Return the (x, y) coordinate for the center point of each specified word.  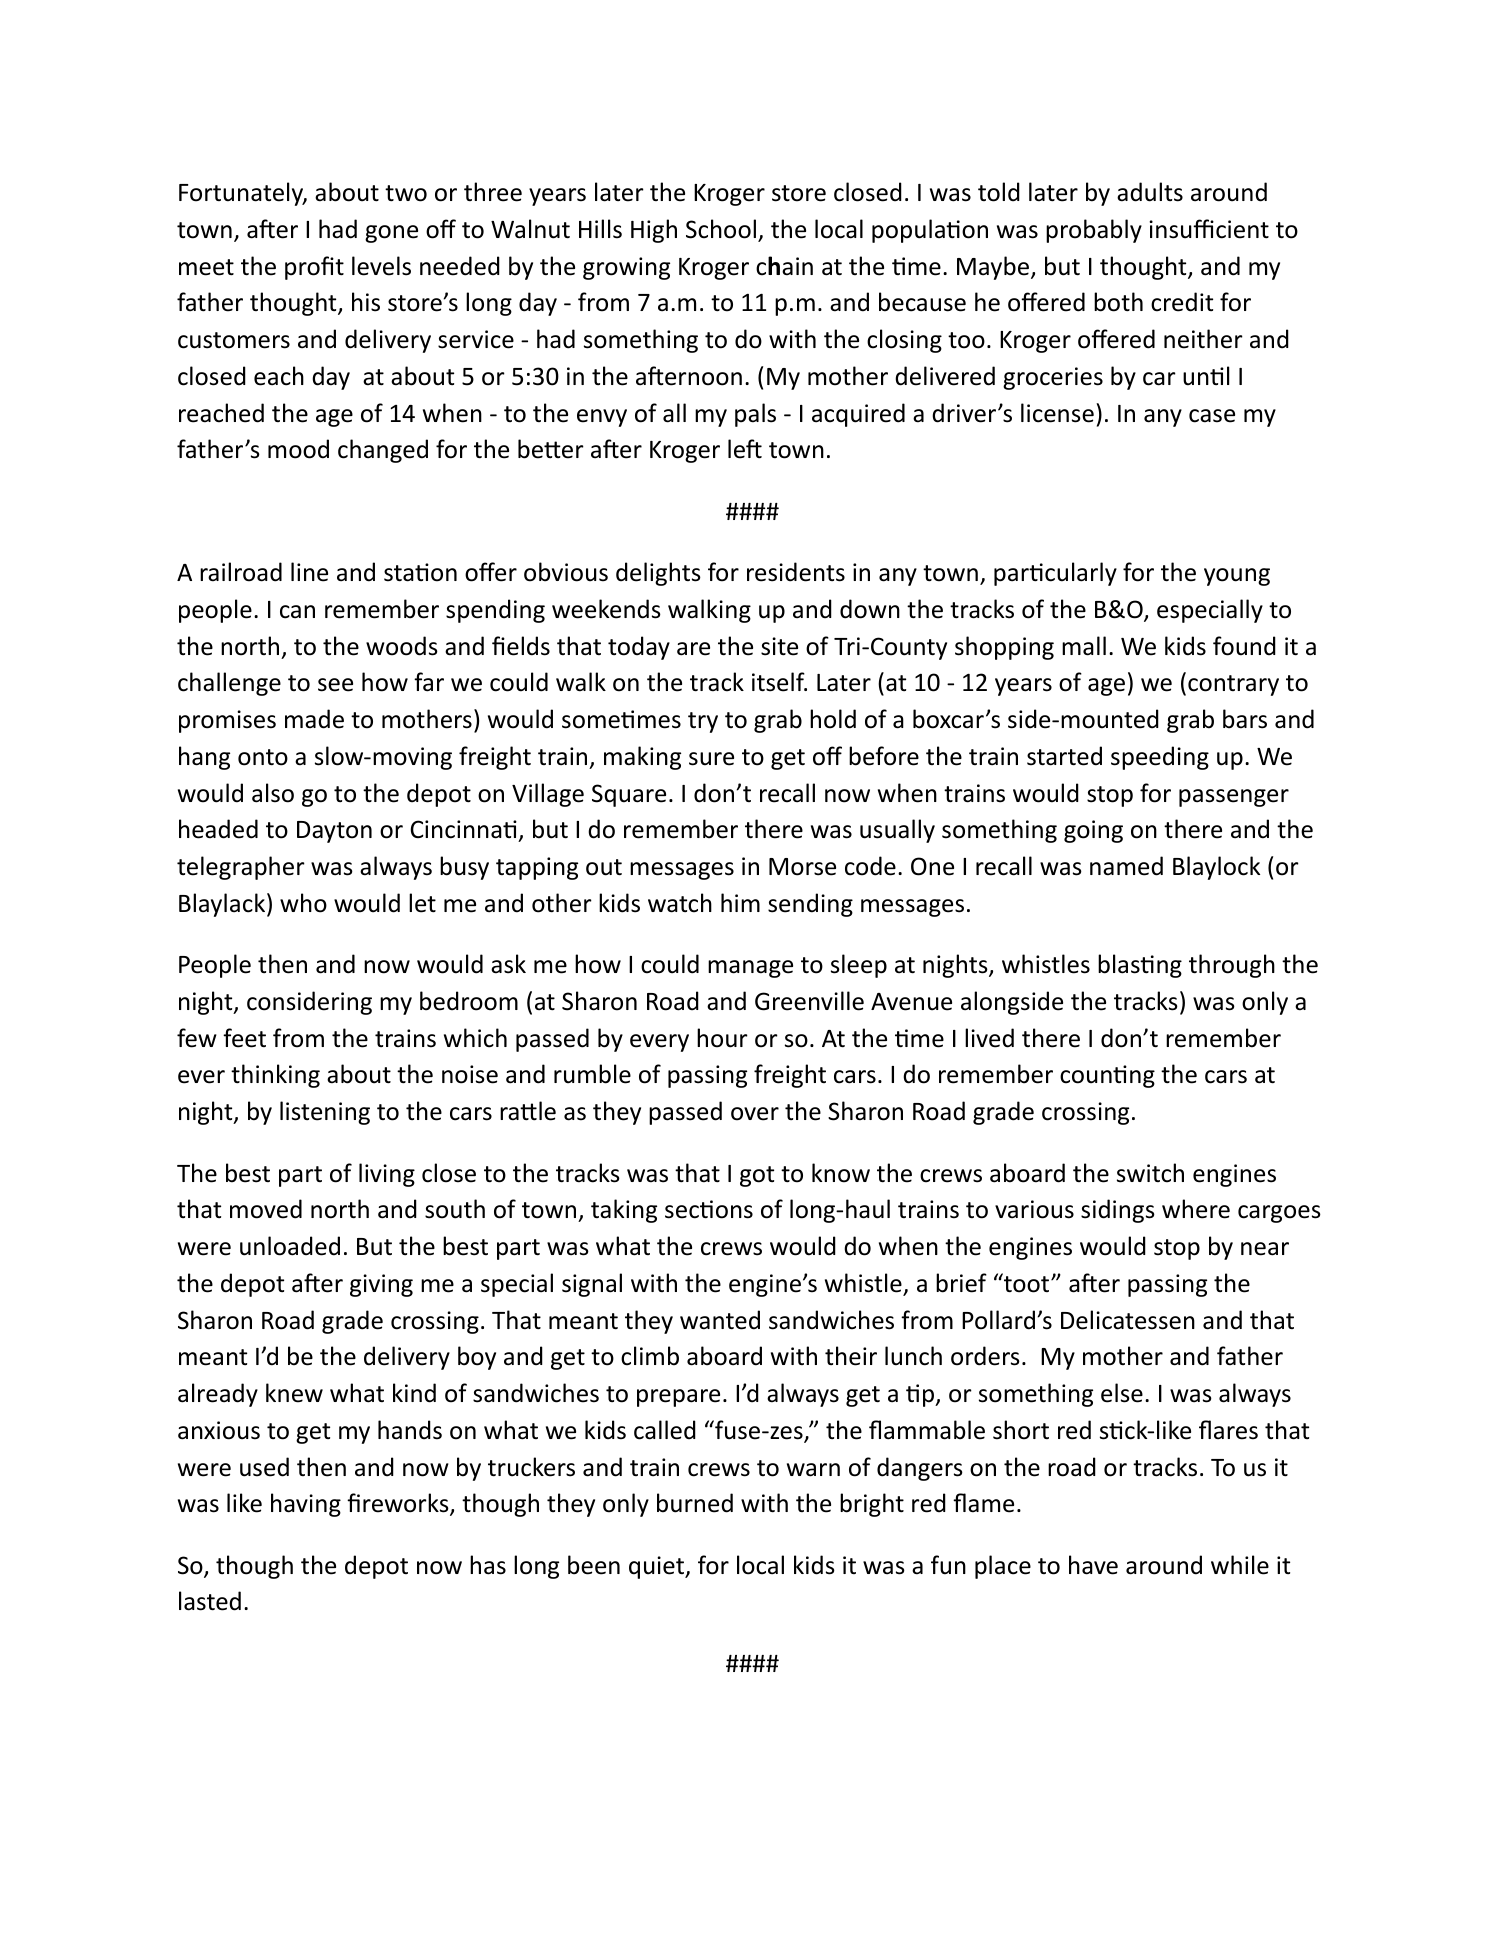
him (740, 902)
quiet (657, 1567)
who (303, 903)
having (306, 1505)
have (1093, 1565)
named (1126, 866)
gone (391, 234)
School (721, 229)
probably (1094, 231)
